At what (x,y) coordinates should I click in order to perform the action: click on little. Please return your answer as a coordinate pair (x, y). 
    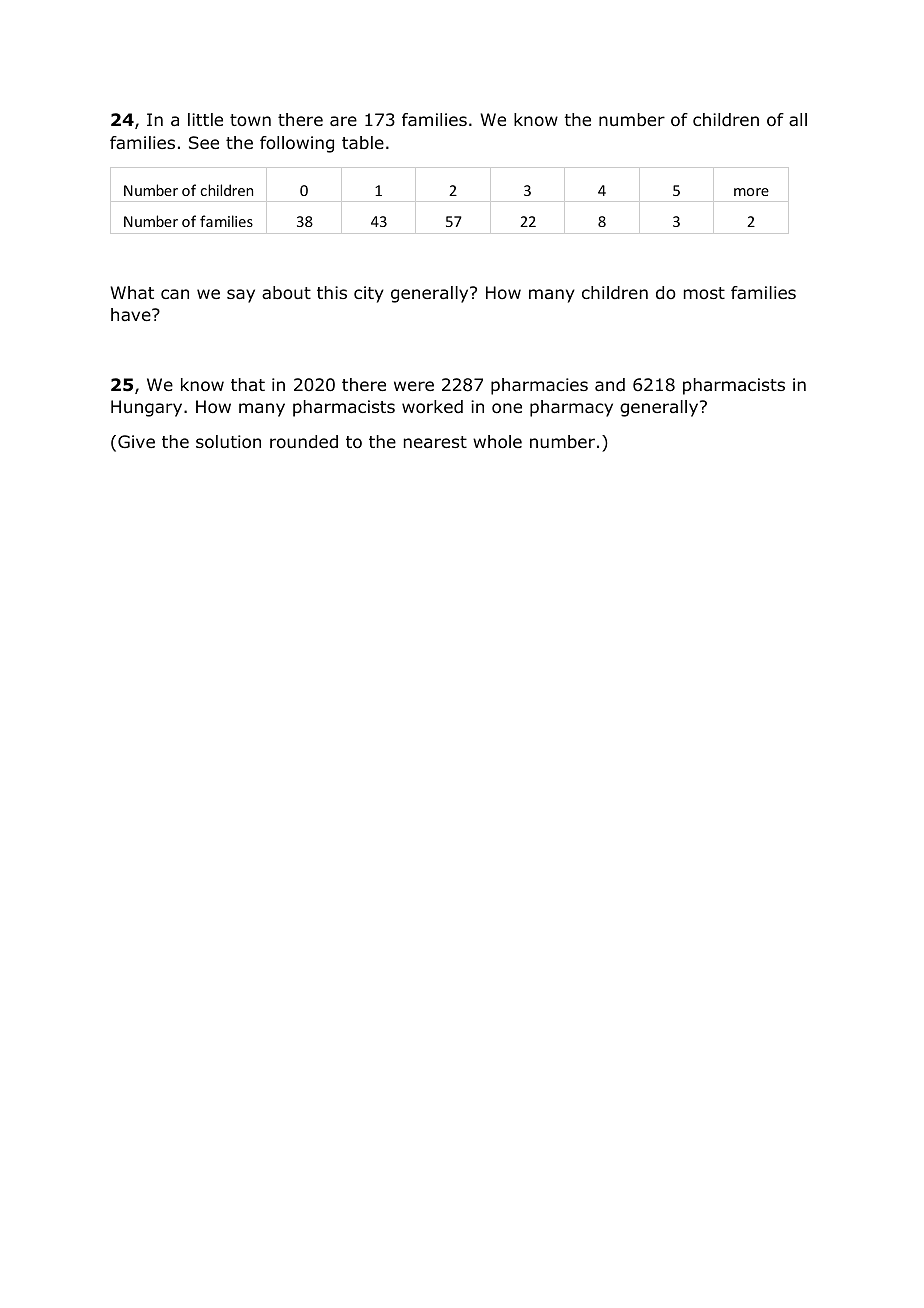
    Looking at the image, I should click on (205, 120).
